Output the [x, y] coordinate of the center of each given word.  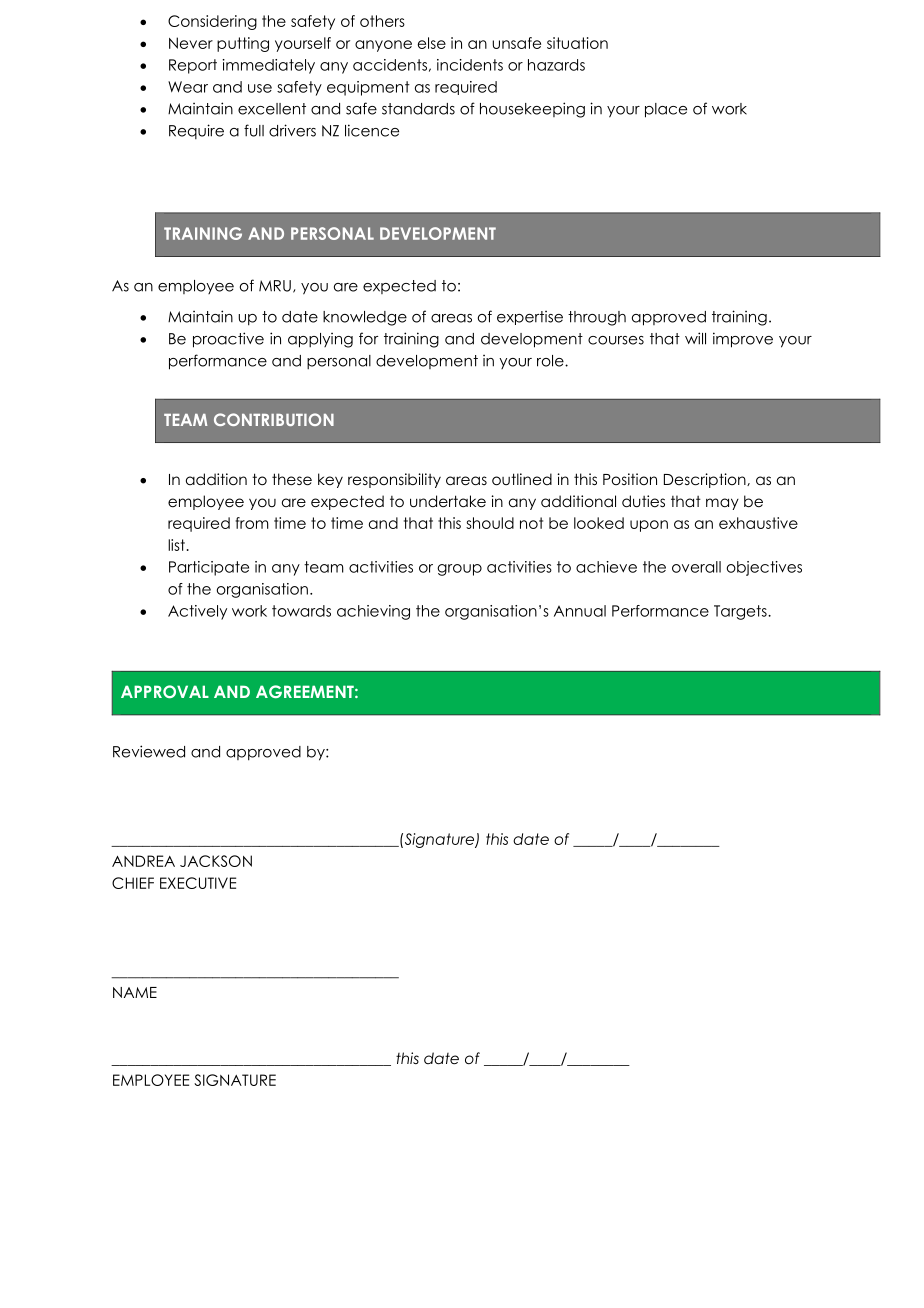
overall [696, 567]
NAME [135, 992]
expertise [530, 318]
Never [191, 43]
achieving [373, 612]
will [695, 338]
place [666, 110]
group [459, 570]
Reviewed [149, 751]
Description [706, 480]
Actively [197, 612]
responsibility [394, 480]
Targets [741, 612]
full [254, 130]
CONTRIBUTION [274, 419]
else [432, 43]
